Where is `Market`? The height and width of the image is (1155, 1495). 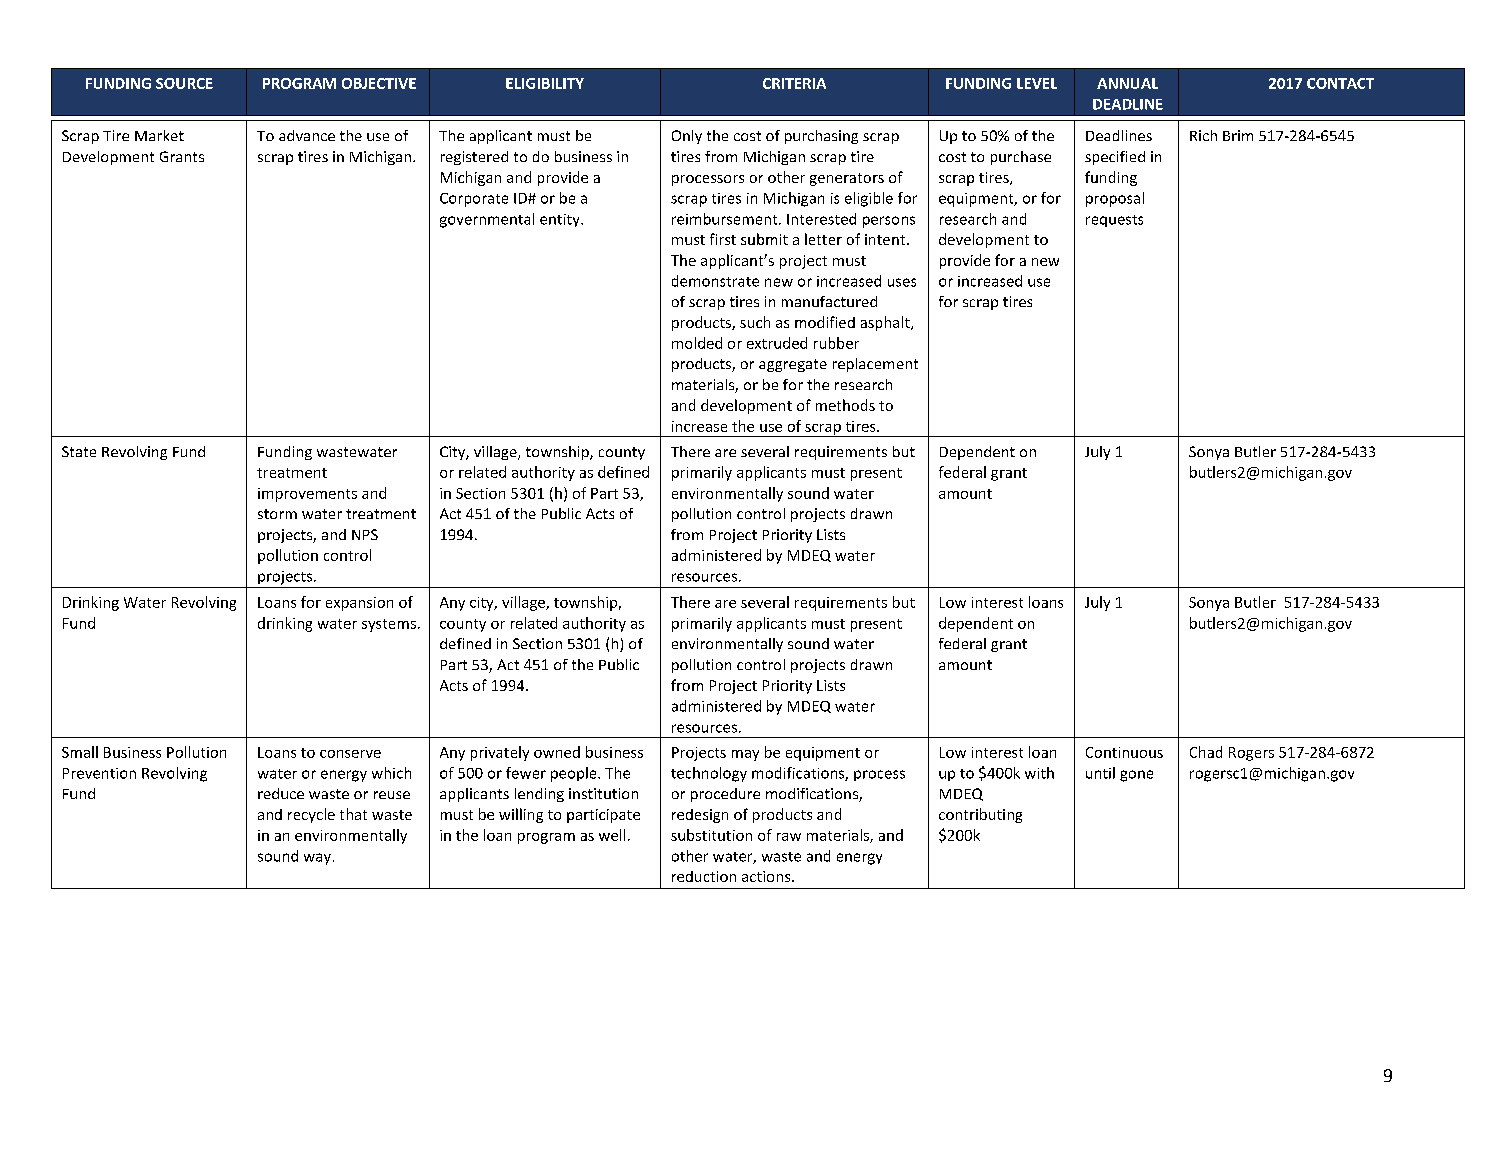
Market is located at coordinates (159, 135).
